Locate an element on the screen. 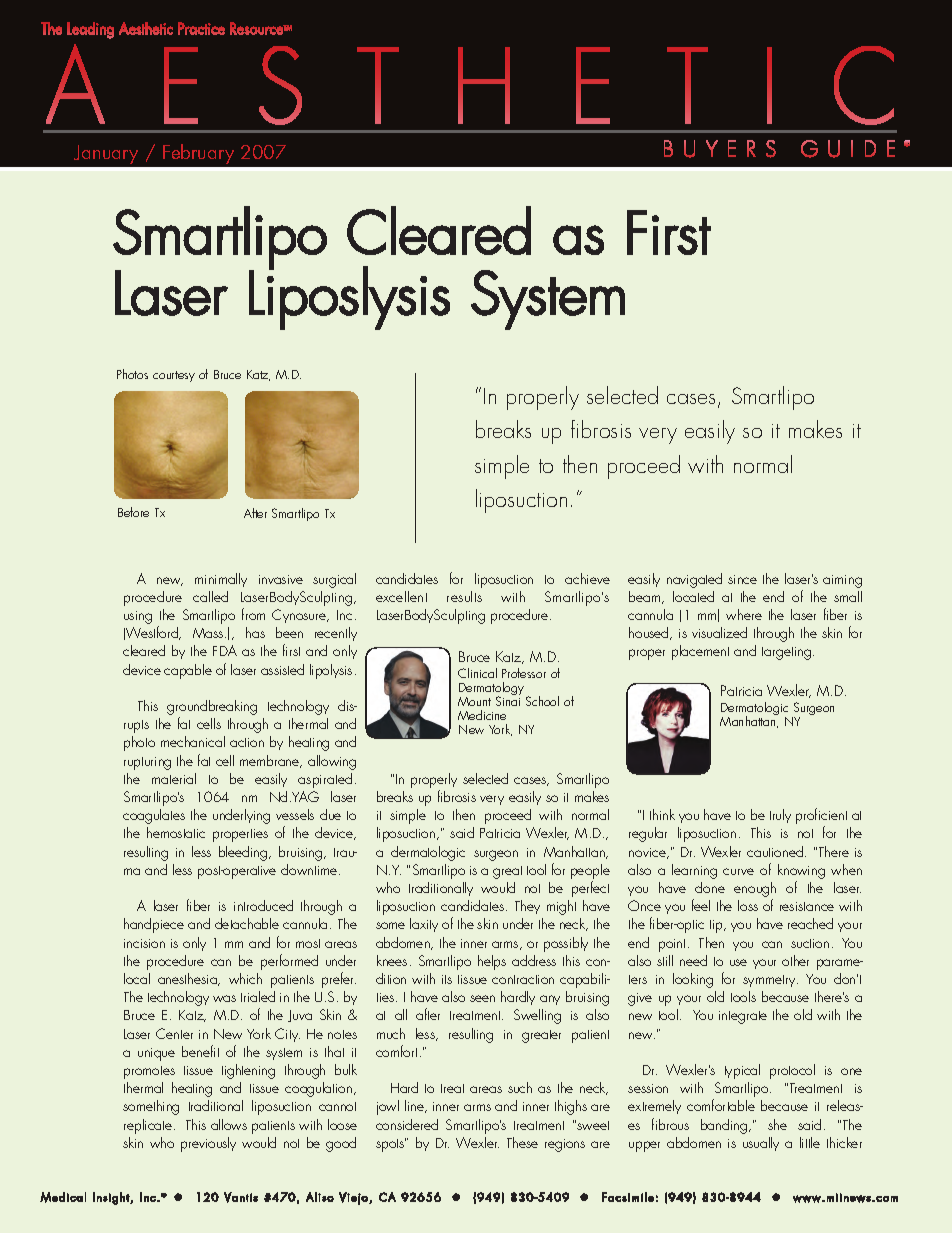 This screenshot has width=952, height=1233. achieve is located at coordinates (587, 578).
